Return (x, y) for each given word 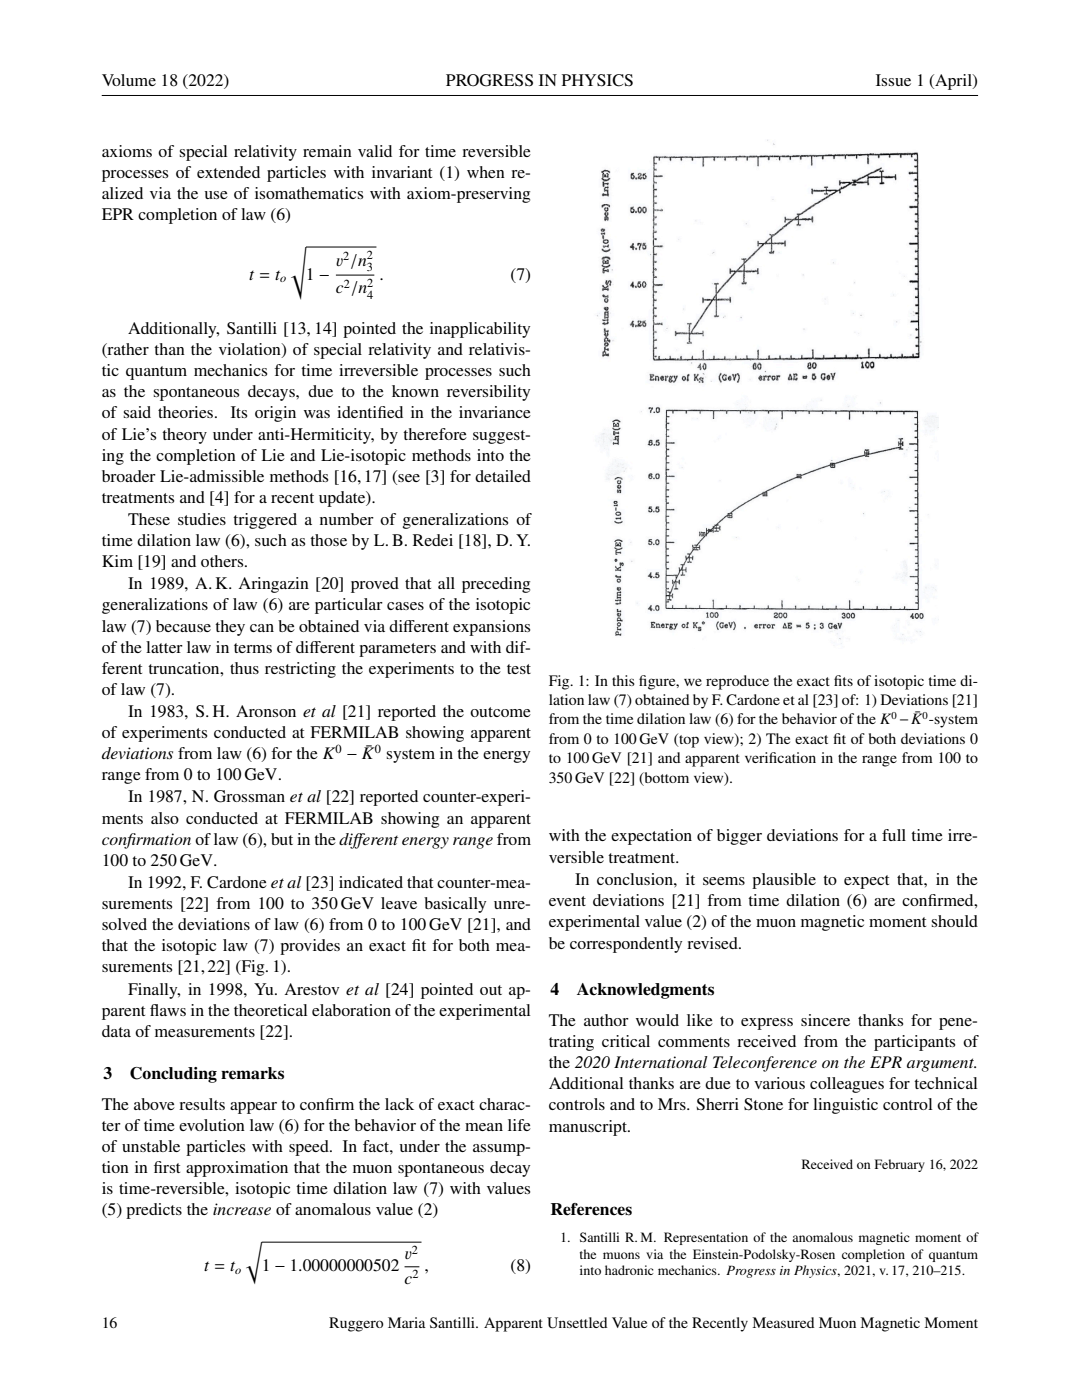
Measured (783, 1322)
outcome (500, 712)
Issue (893, 80)
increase (242, 1209)
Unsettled (577, 1323)
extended (228, 172)
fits (843, 680)
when (486, 172)
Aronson (266, 711)
